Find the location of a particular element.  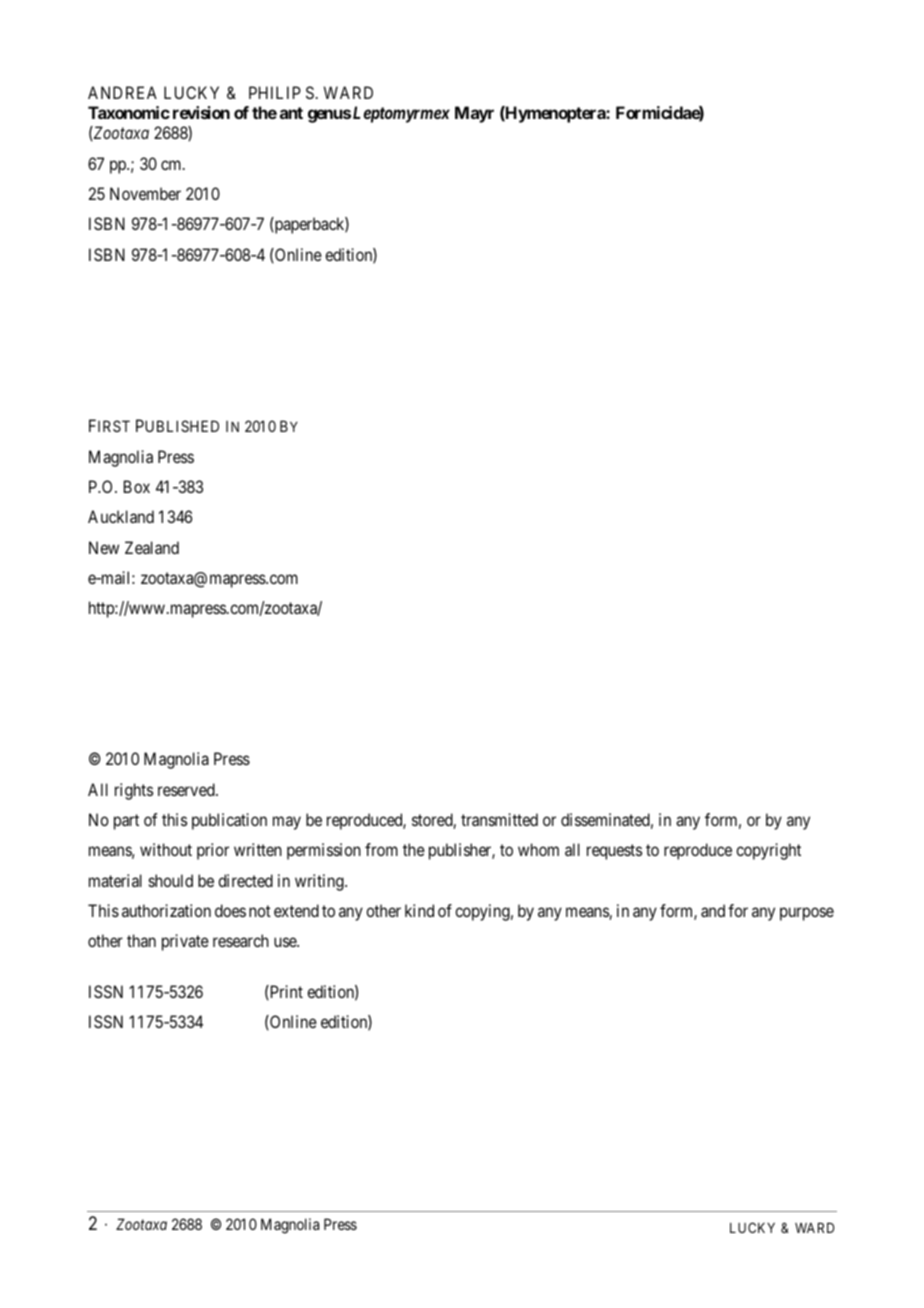

New is located at coordinates (104, 547).
